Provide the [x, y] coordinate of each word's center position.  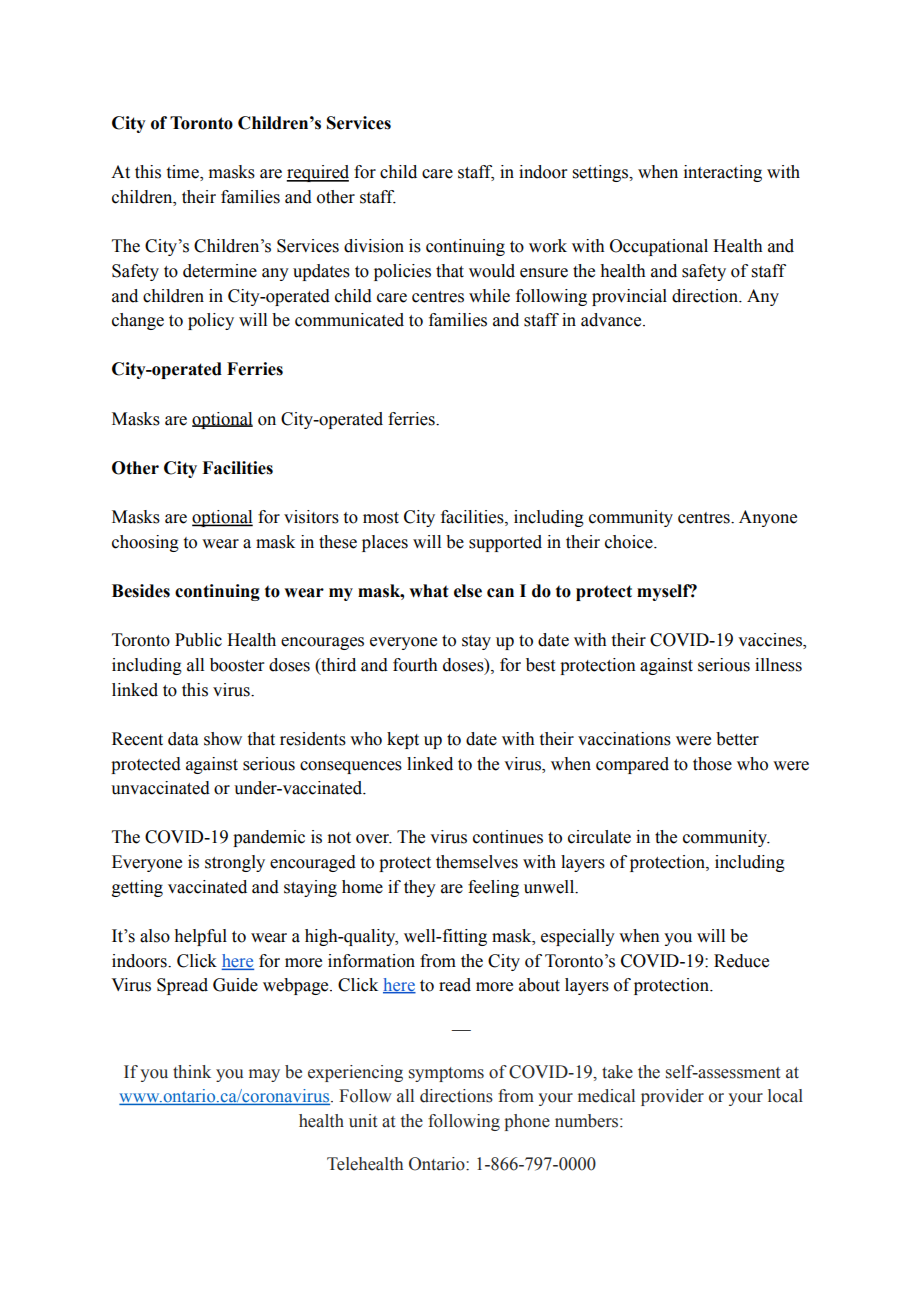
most [381, 518]
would [492, 271]
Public [198, 640]
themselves [477, 862]
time [184, 173]
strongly [235, 863]
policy [211, 321]
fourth [415, 665]
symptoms [446, 1074]
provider [672, 1097]
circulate [599, 837]
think [192, 1071]
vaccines [771, 641]
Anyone [768, 518]
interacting [723, 173]
